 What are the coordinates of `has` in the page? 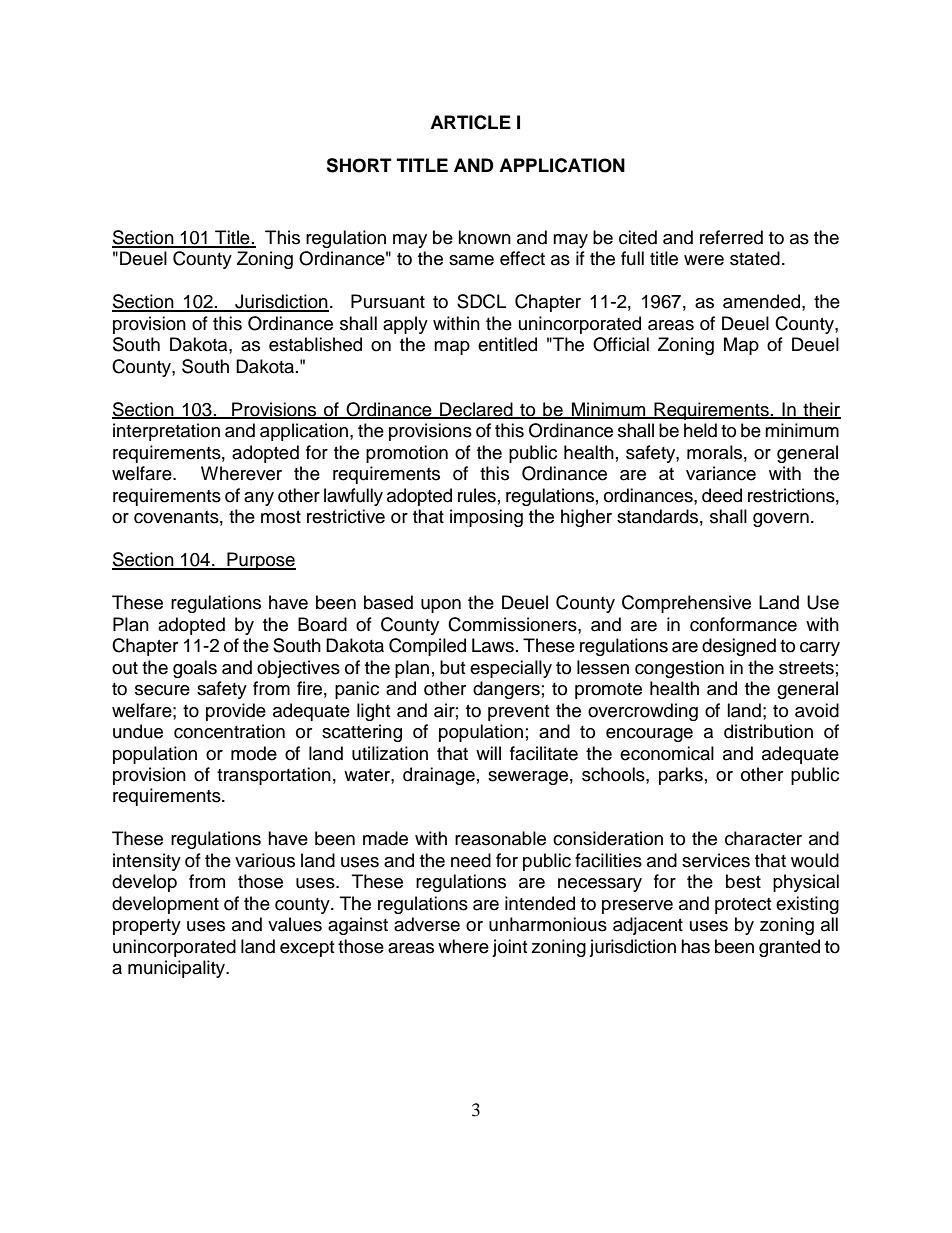 It's located at (695, 946).
